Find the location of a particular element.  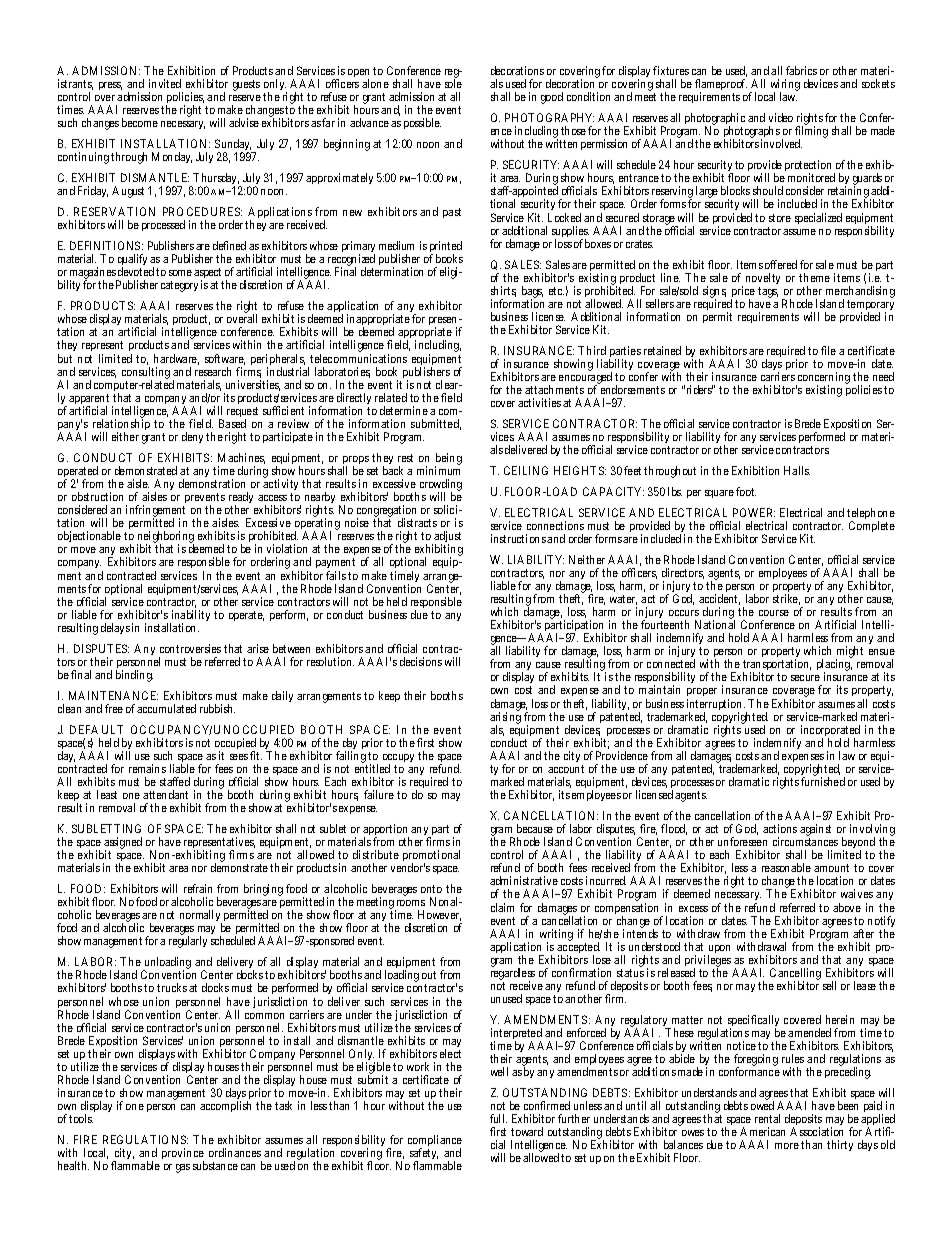

invited is located at coordinates (165, 83).
